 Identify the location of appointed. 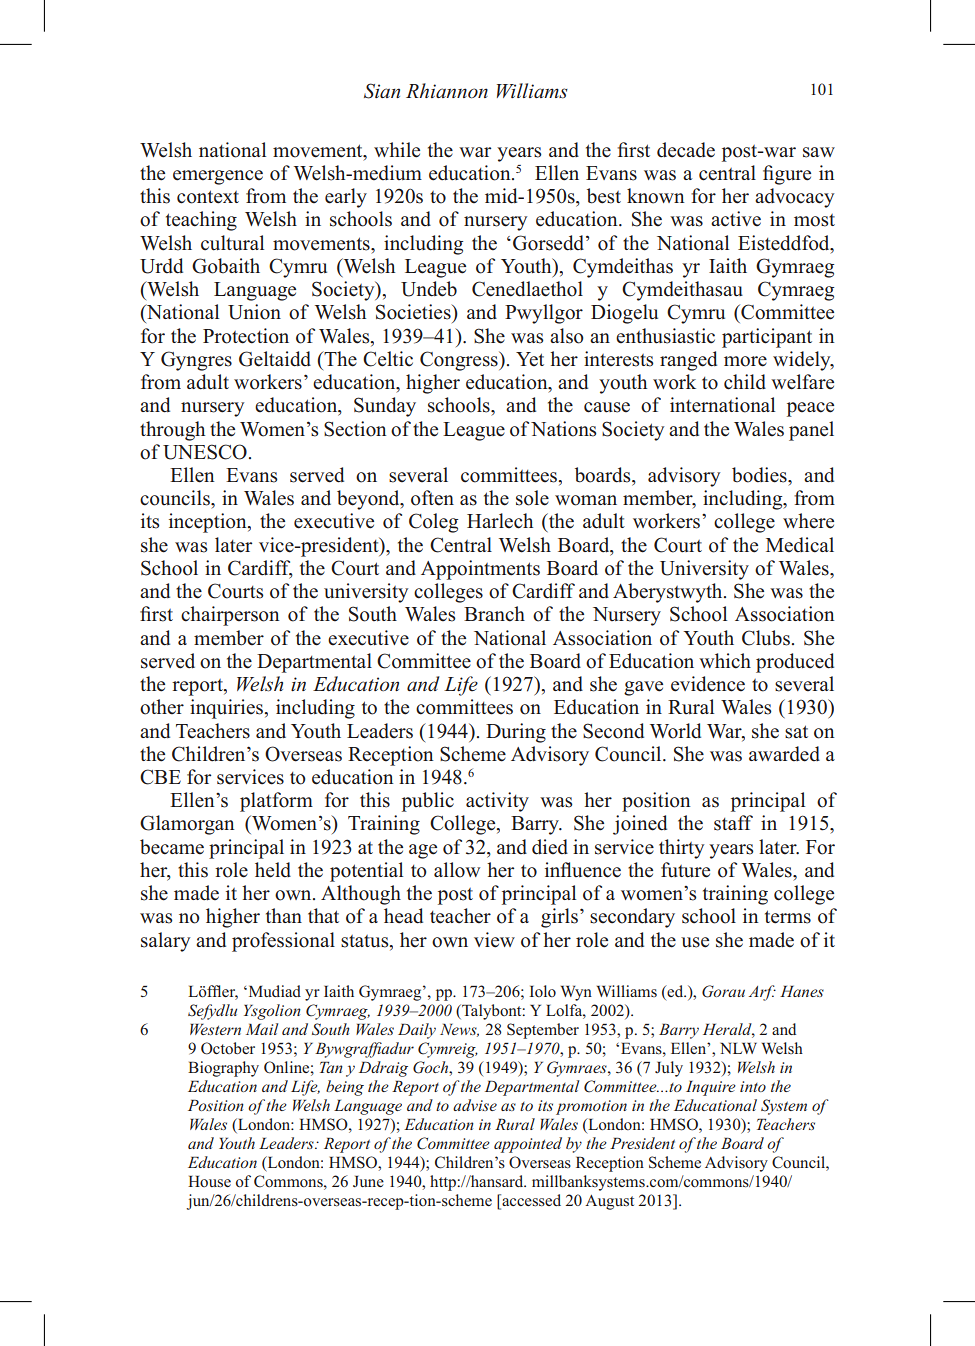
(528, 1145).
